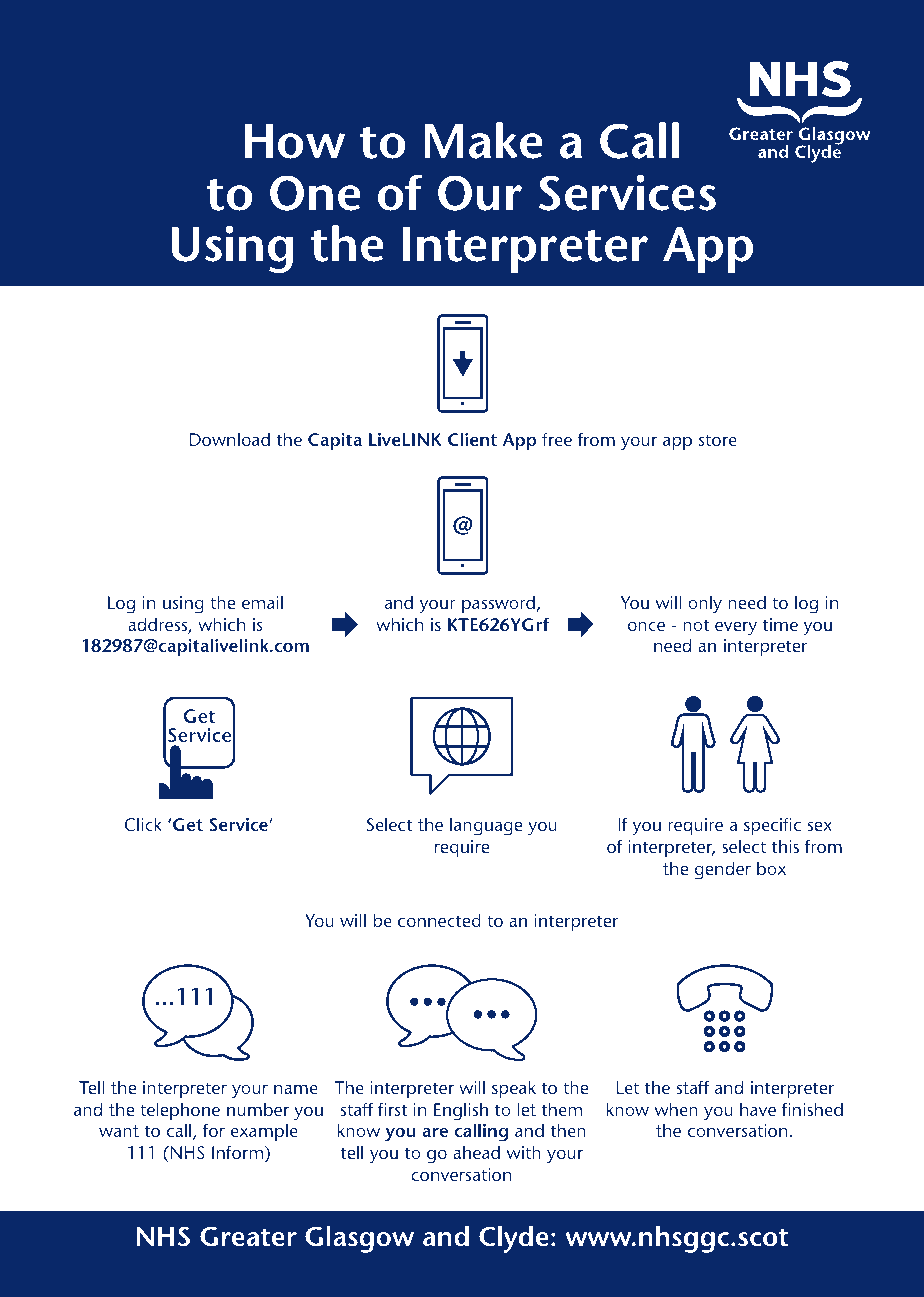 Image resolution: width=924 pixels, height=1297 pixels. Describe the element at coordinates (758, 1109) in the page. I see `have` at that location.
